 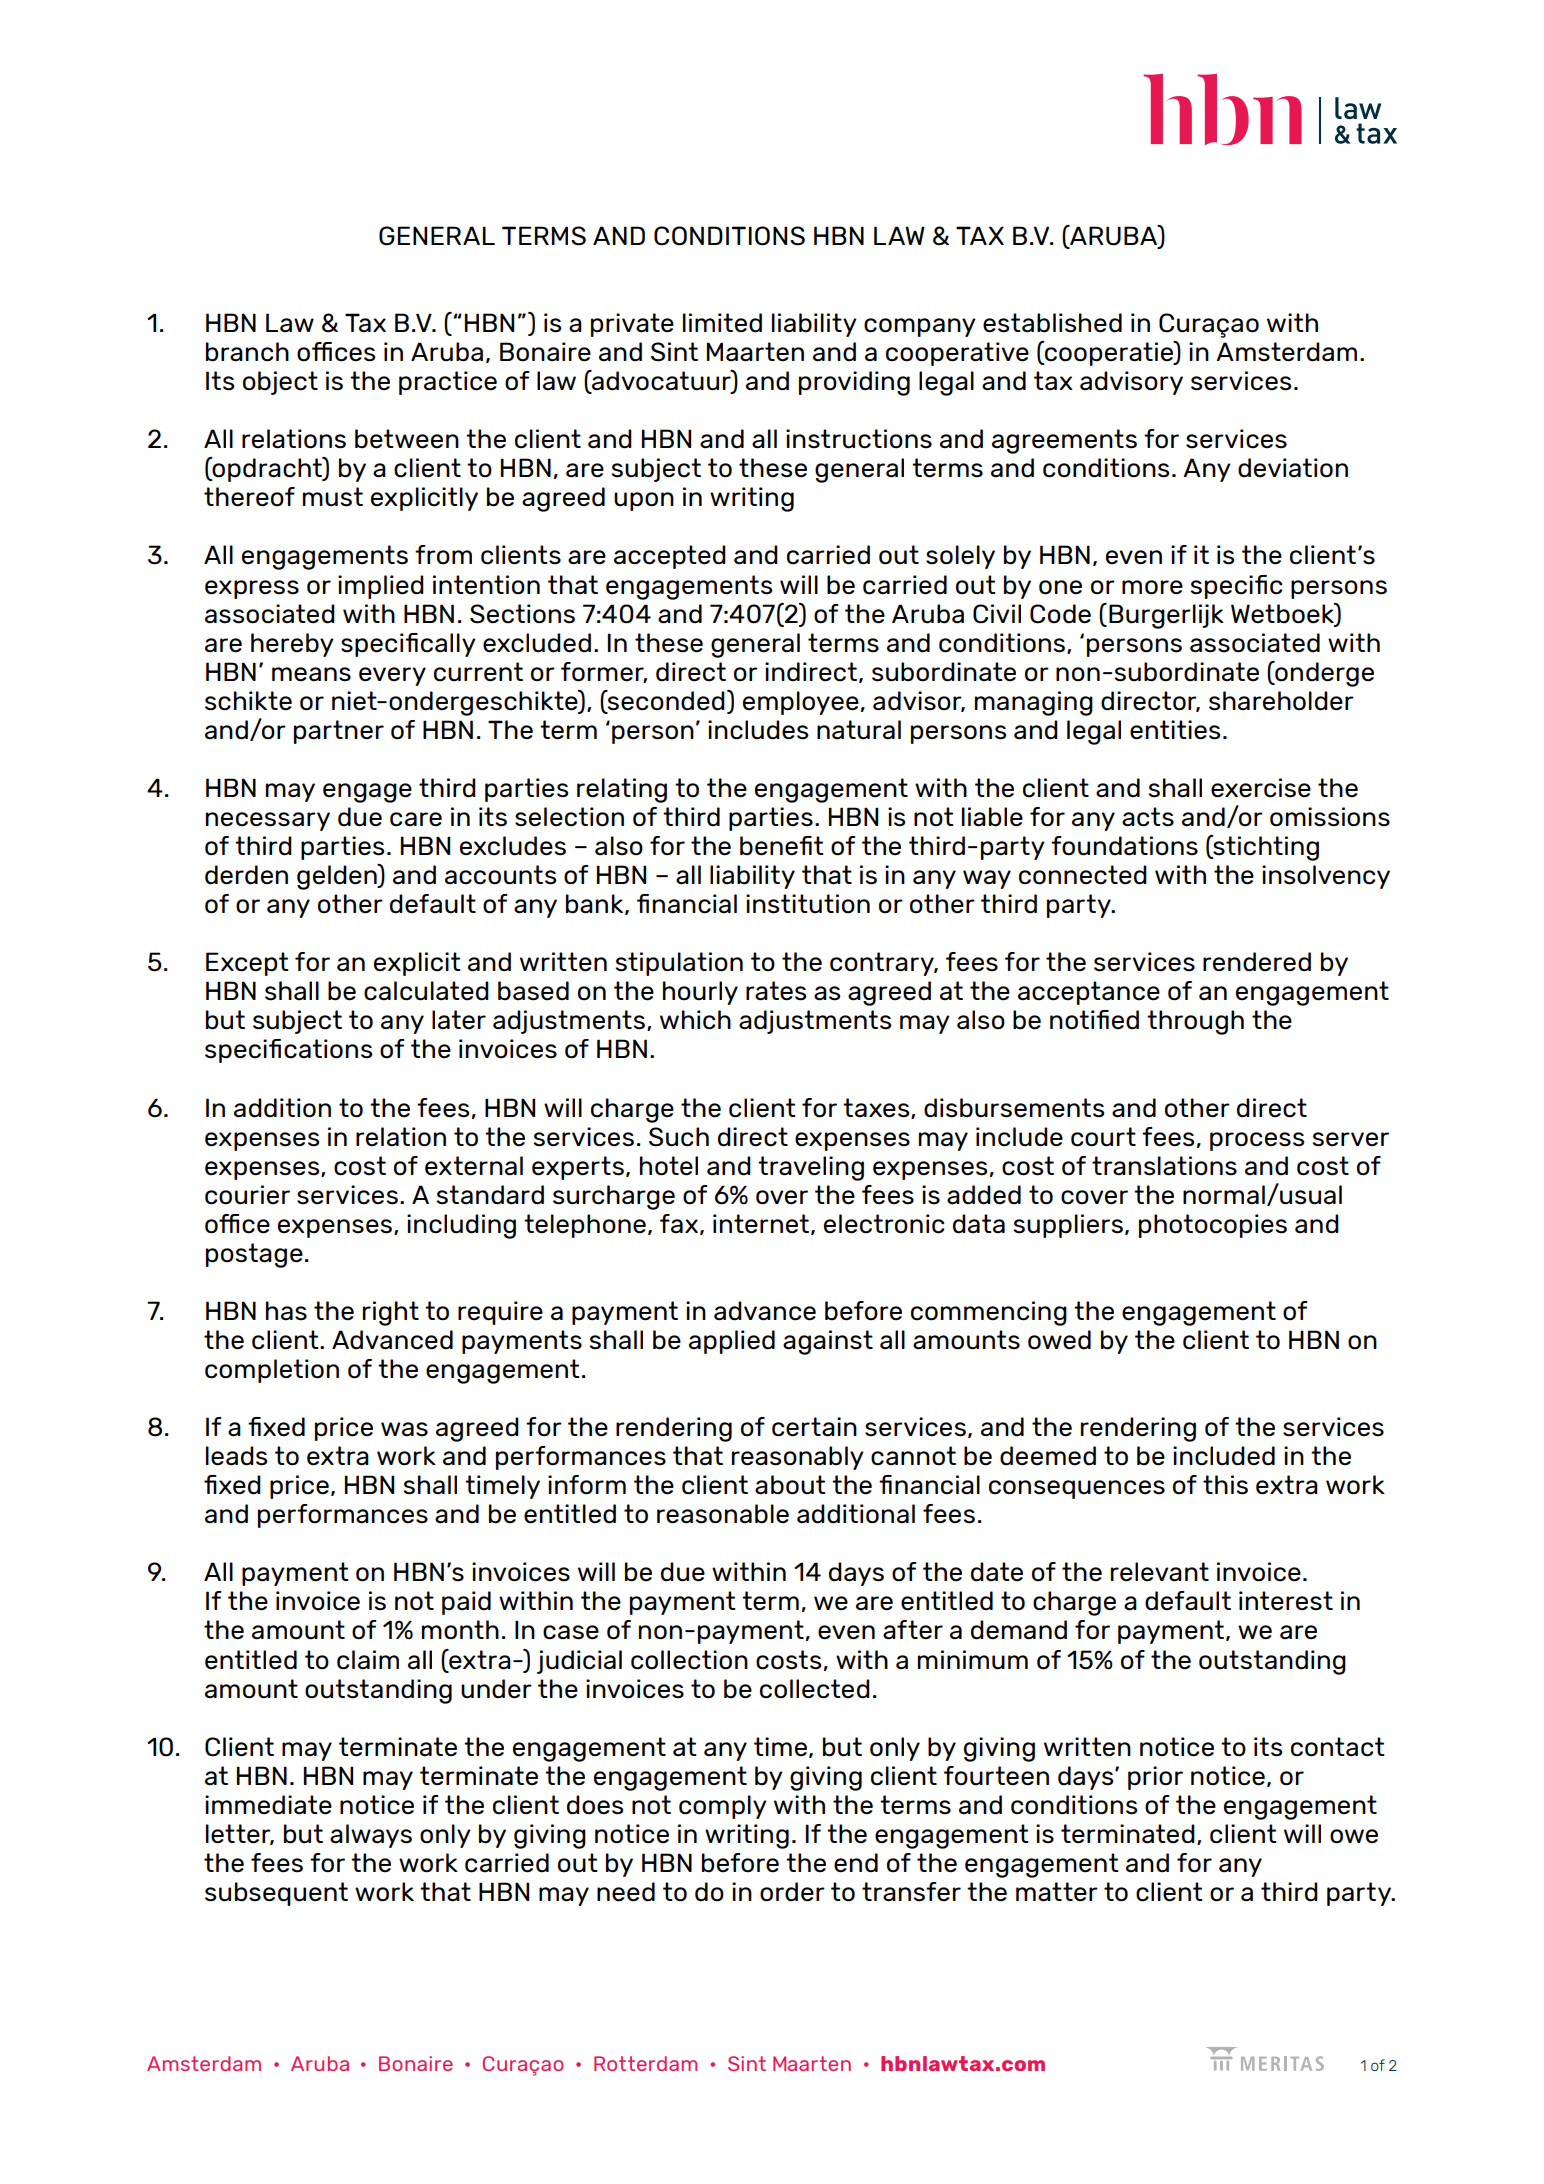 What do you see at coordinates (1293, 468) in the document?
I see `deviation` at bounding box center [1293, 468].
